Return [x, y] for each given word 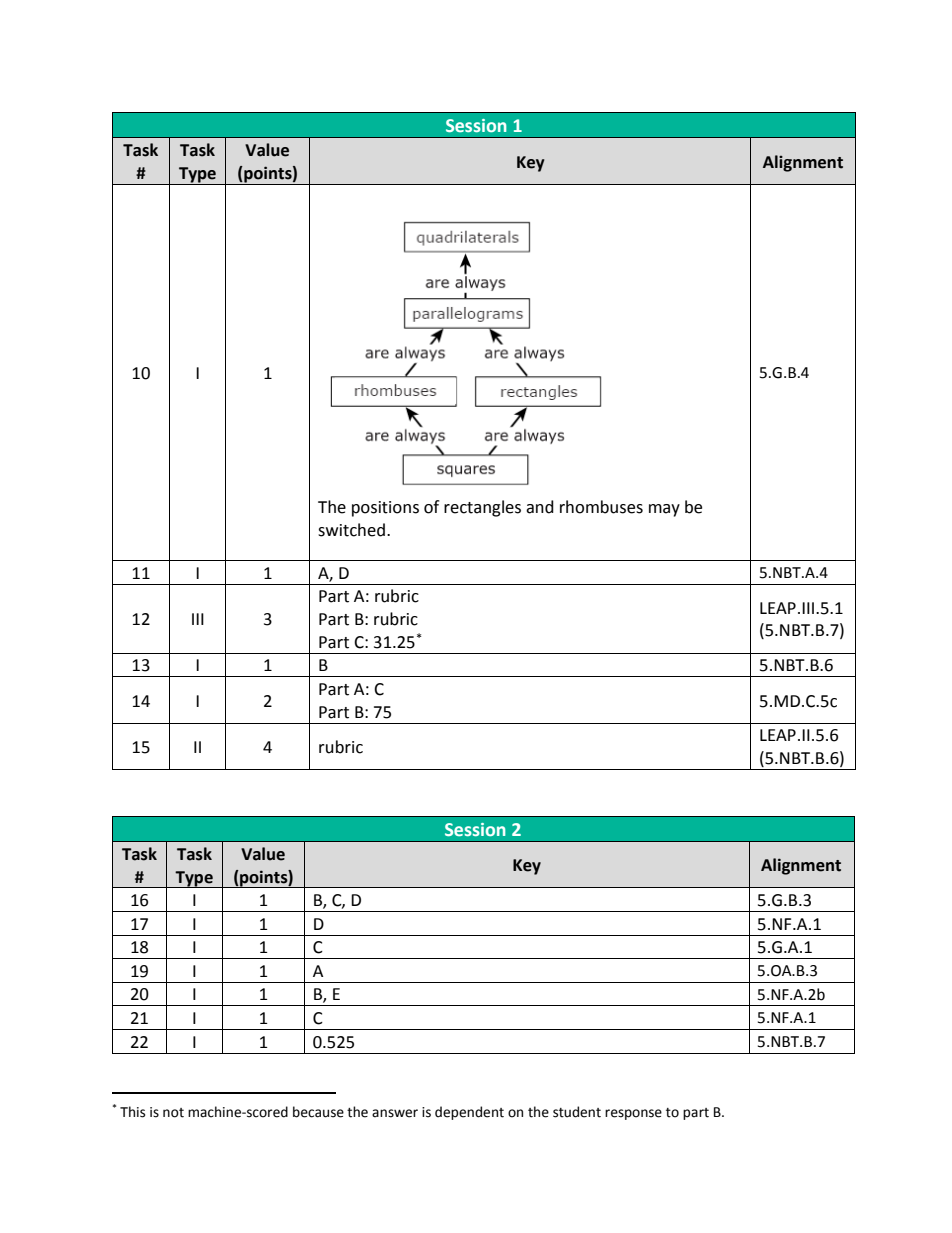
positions [385, 509]
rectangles [482, 508]
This [132, 1112]
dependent [469, 1113]
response [633, 1114]
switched [351, 530]
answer [395, 1113]
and [540, 507]
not [173, 1113]
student [577, 1112]
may [664, 510]
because [318, 1112]
